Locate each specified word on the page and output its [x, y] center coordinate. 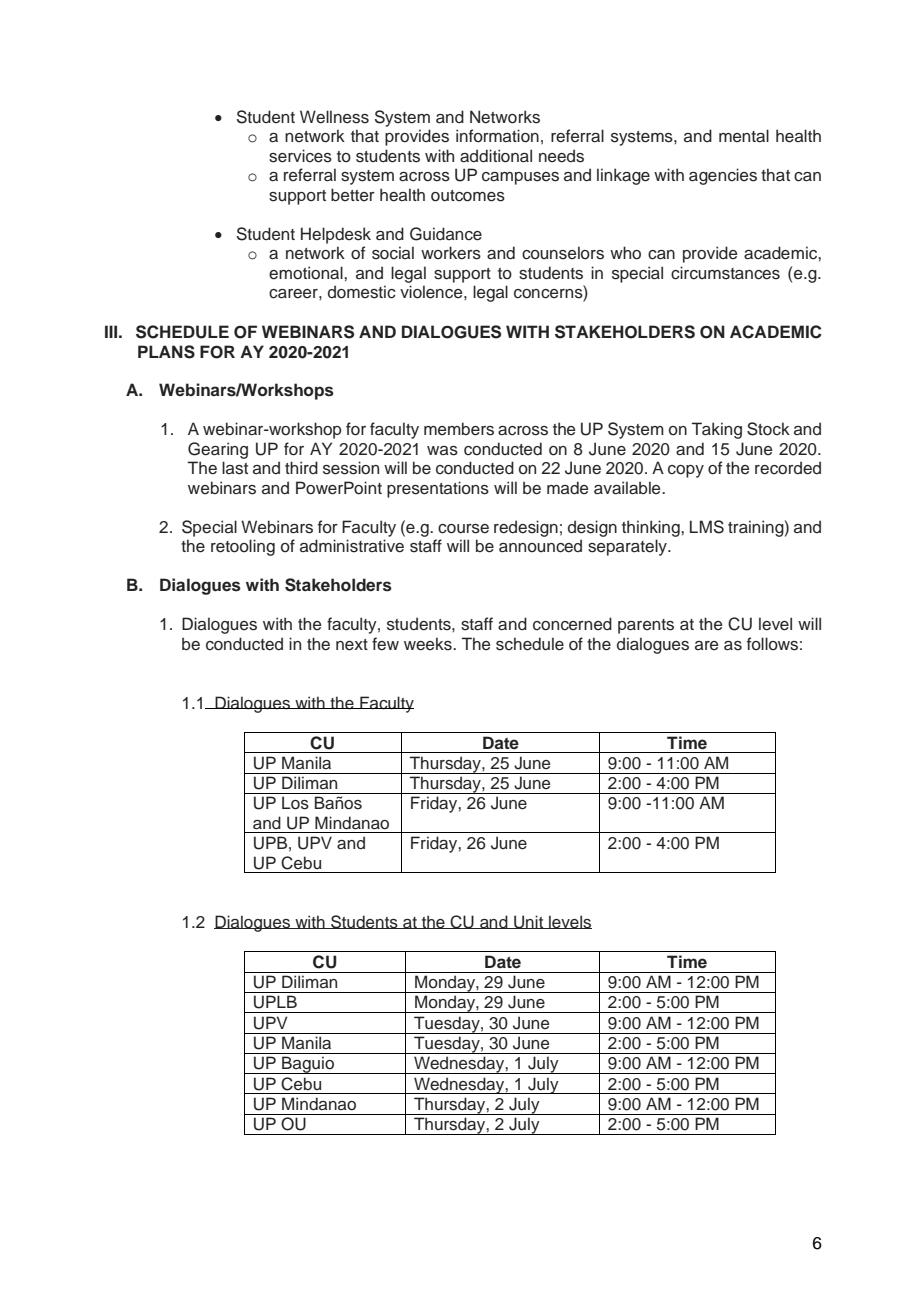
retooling [243, 547]
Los [295, 803]
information [497, 136]
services [300, 156]
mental [744, 136]
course [463, 529]
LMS [707, 527]
